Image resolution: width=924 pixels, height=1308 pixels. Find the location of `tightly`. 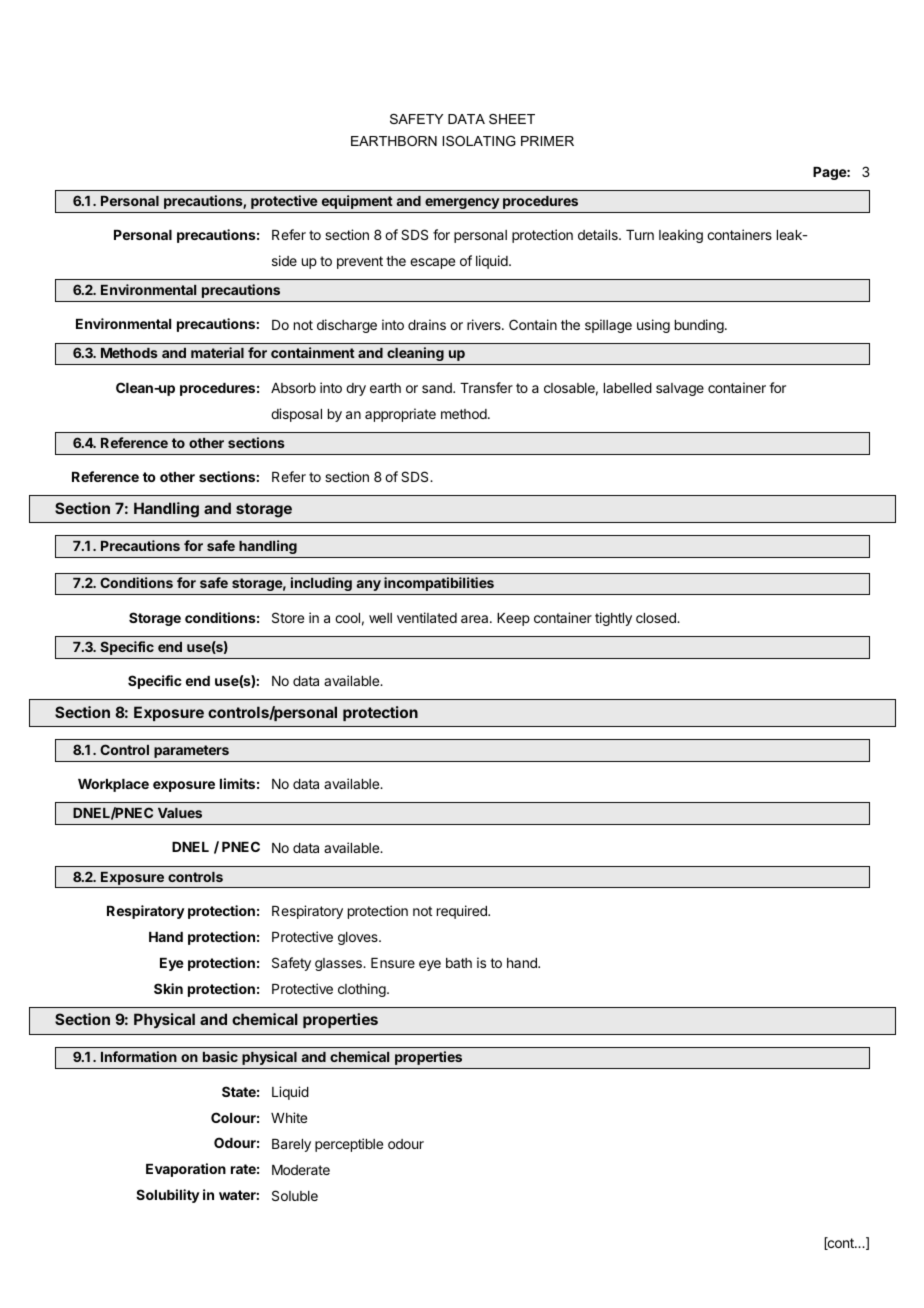

tightly is located at coordinates (613, 619).
